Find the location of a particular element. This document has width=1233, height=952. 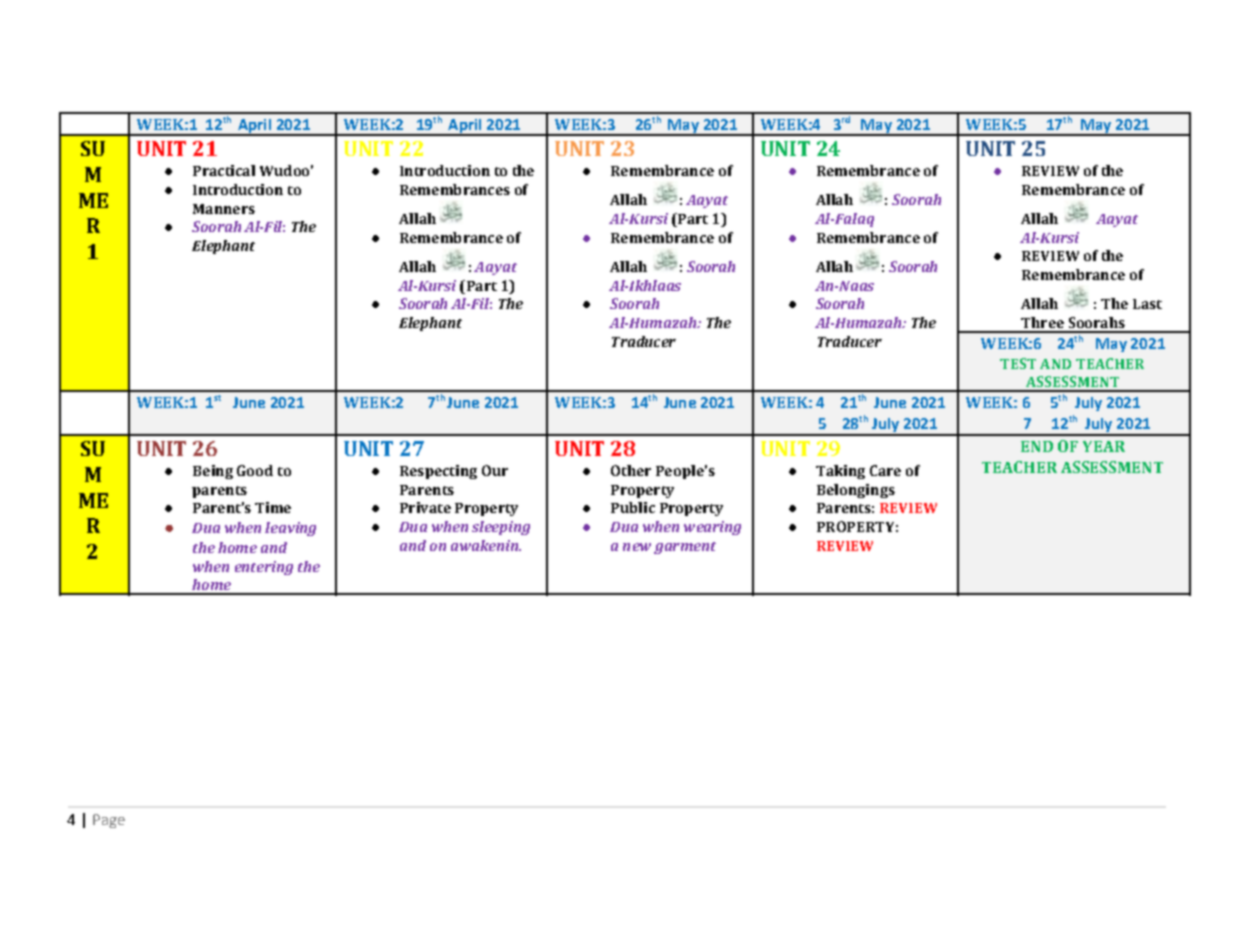

Practical is located at coordinates (224, 170).
